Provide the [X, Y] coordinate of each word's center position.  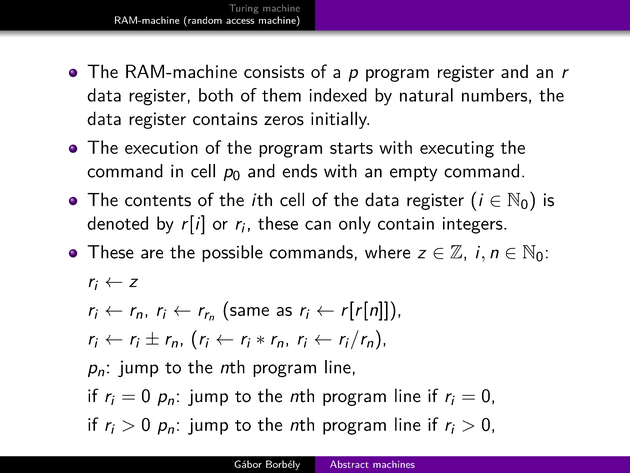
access [240, 21]
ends [299, 171]
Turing [243, 9]
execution [161, 147]
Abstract [349, 464]
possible [232, 253]
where [387, 252]
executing [457, 149]
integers [474, 225]
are [152, 254]
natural [426, 95]
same [249, 311]
